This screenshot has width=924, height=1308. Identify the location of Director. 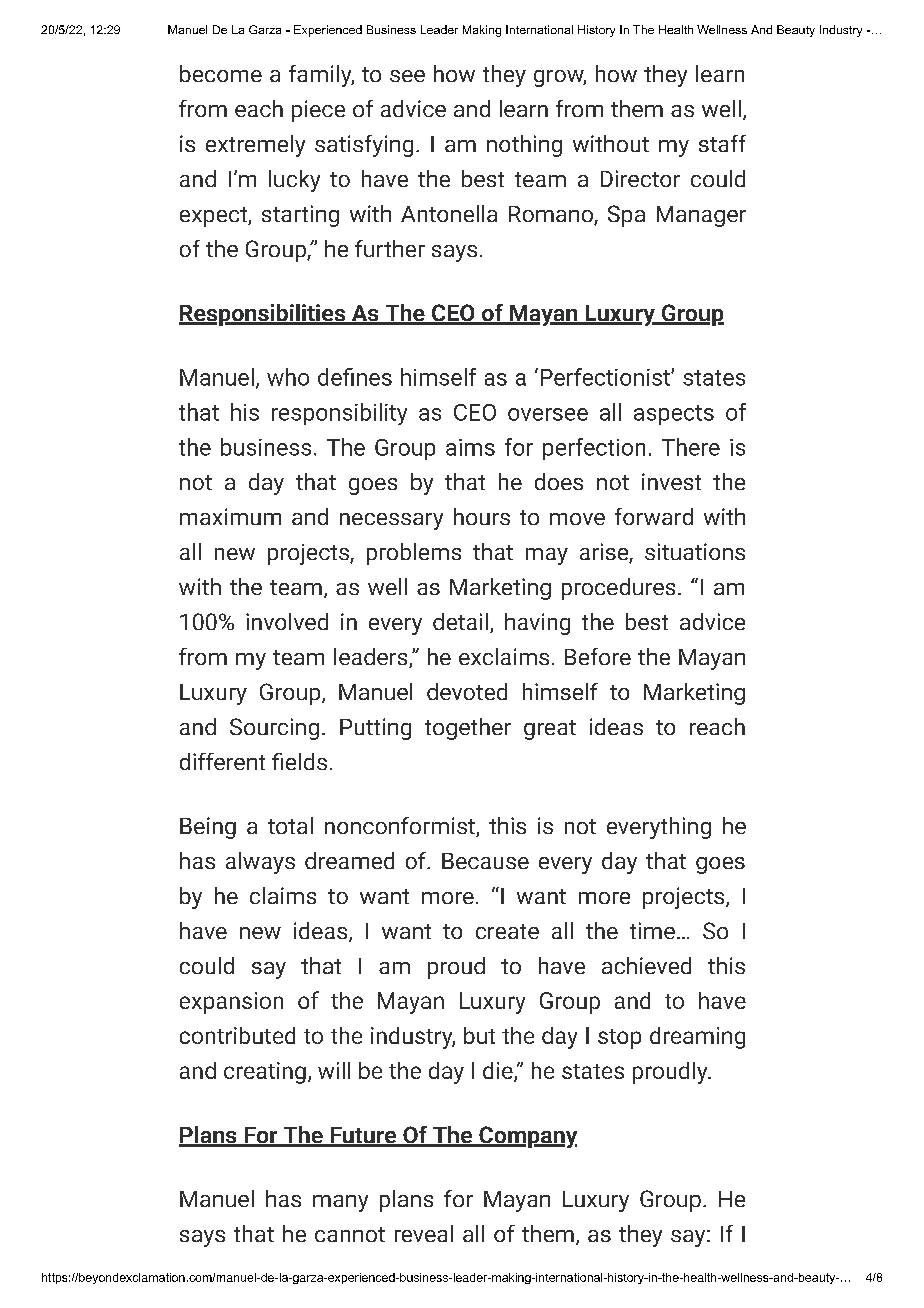
(640, 178).
